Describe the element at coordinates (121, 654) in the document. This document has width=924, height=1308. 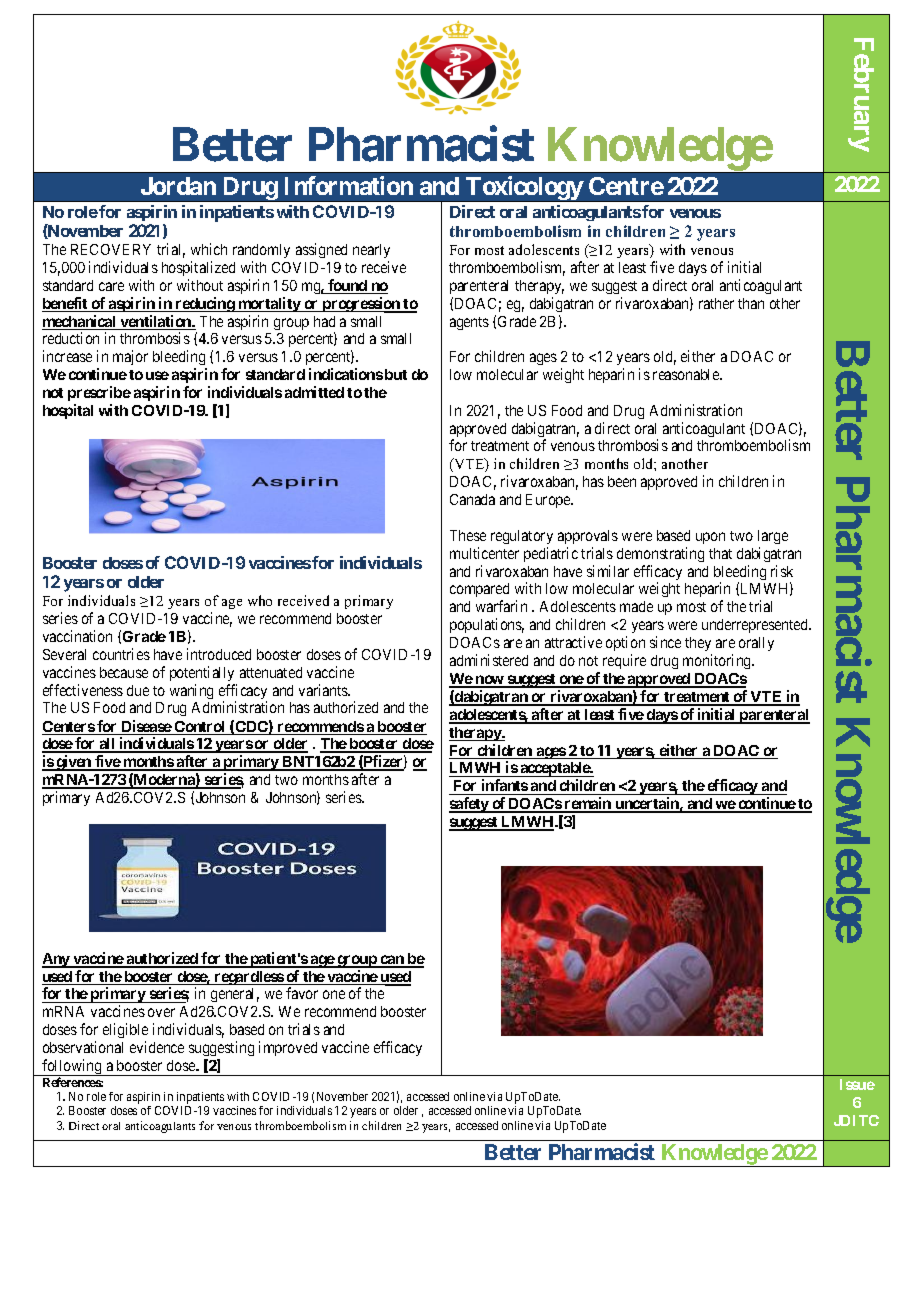
I see `countries` at that location.
